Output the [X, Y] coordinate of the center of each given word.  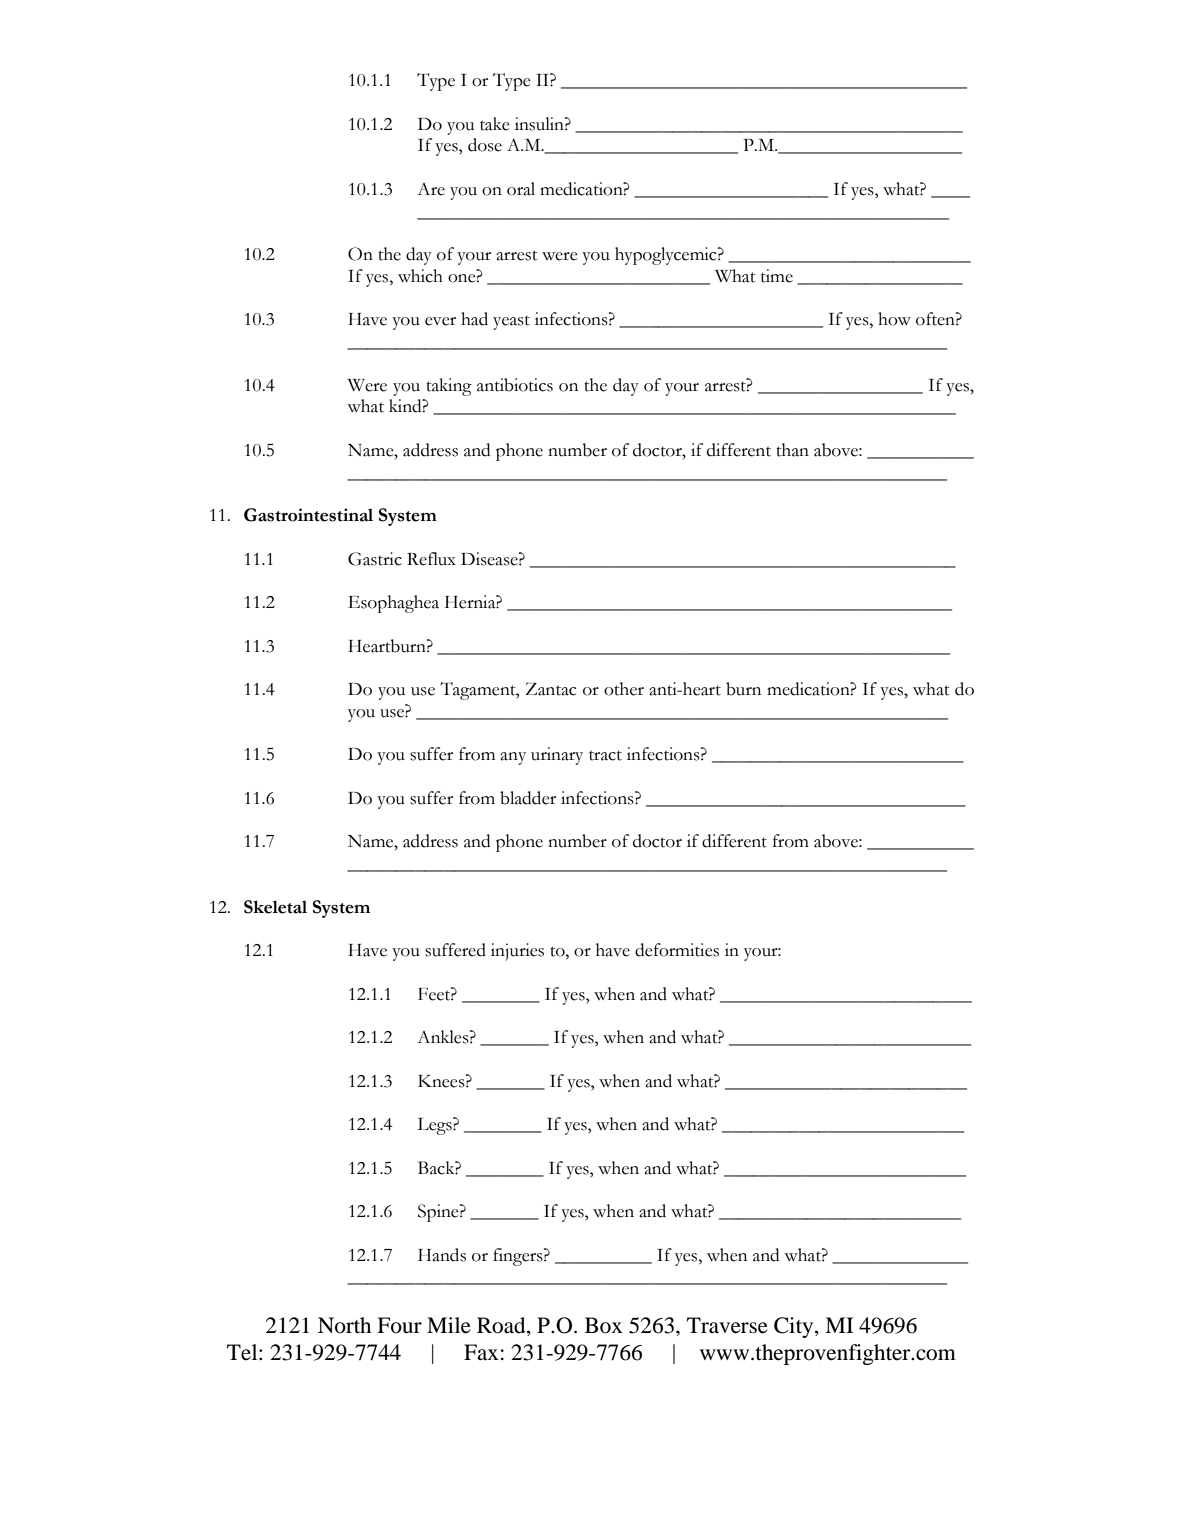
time [777, 276]
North [344, 1325]
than [792, 450]
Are [431, 189]
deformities [677, 950]
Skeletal [275, 907]
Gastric [375, 559]
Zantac [551, 689]
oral [521, 189]
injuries [517, 952]
